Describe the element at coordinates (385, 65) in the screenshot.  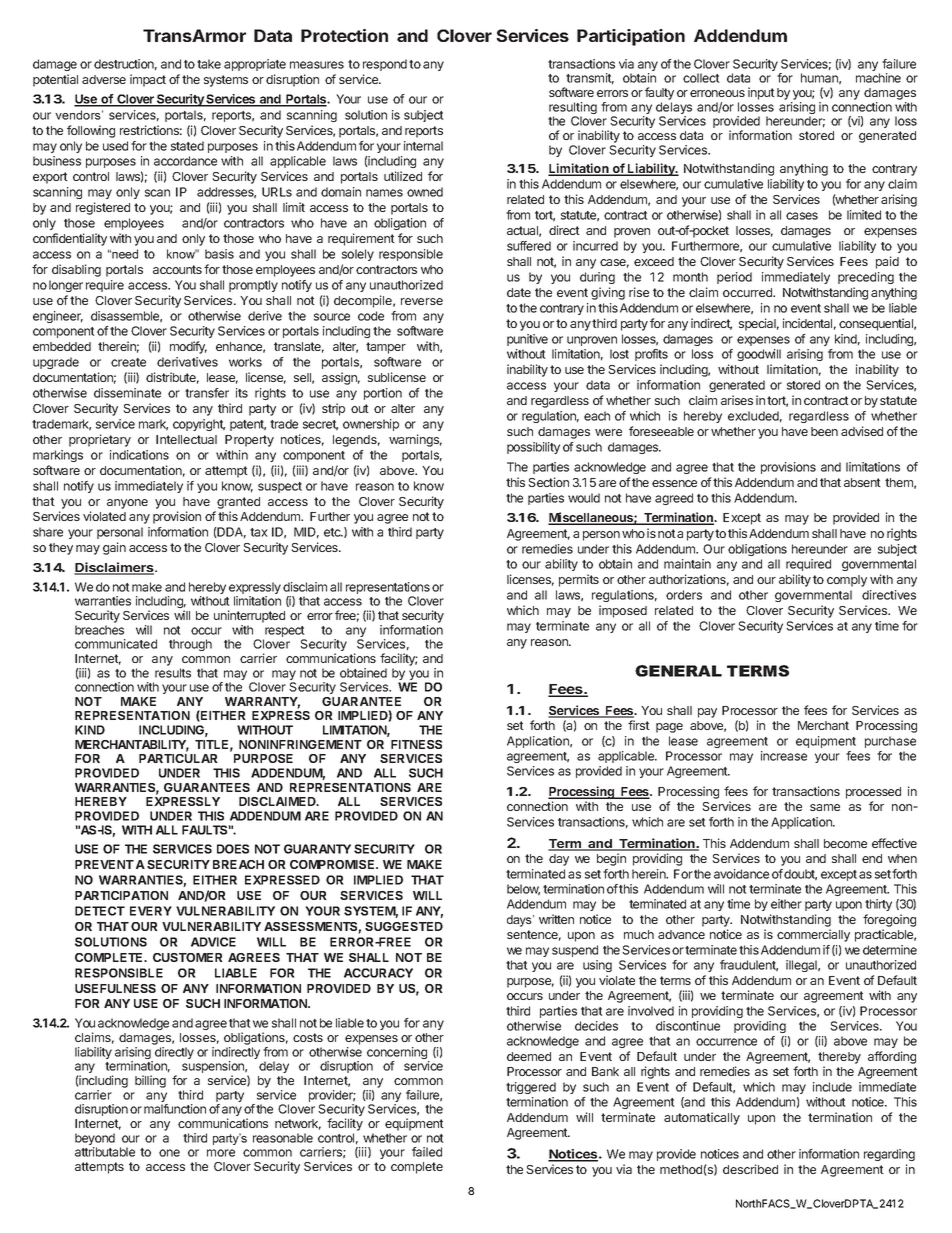
I see `respond` at that location.
